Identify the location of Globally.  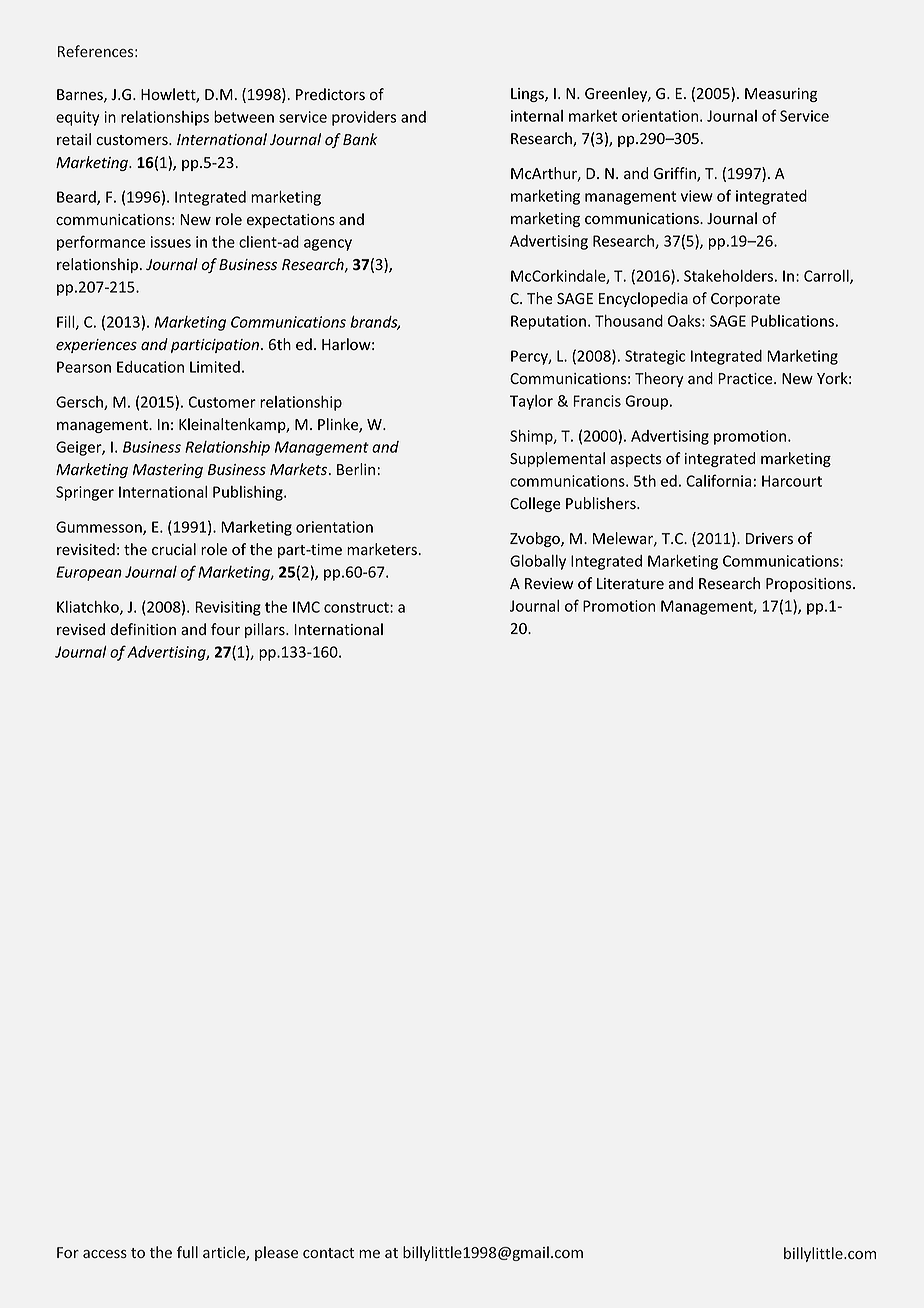
(538, 562).
